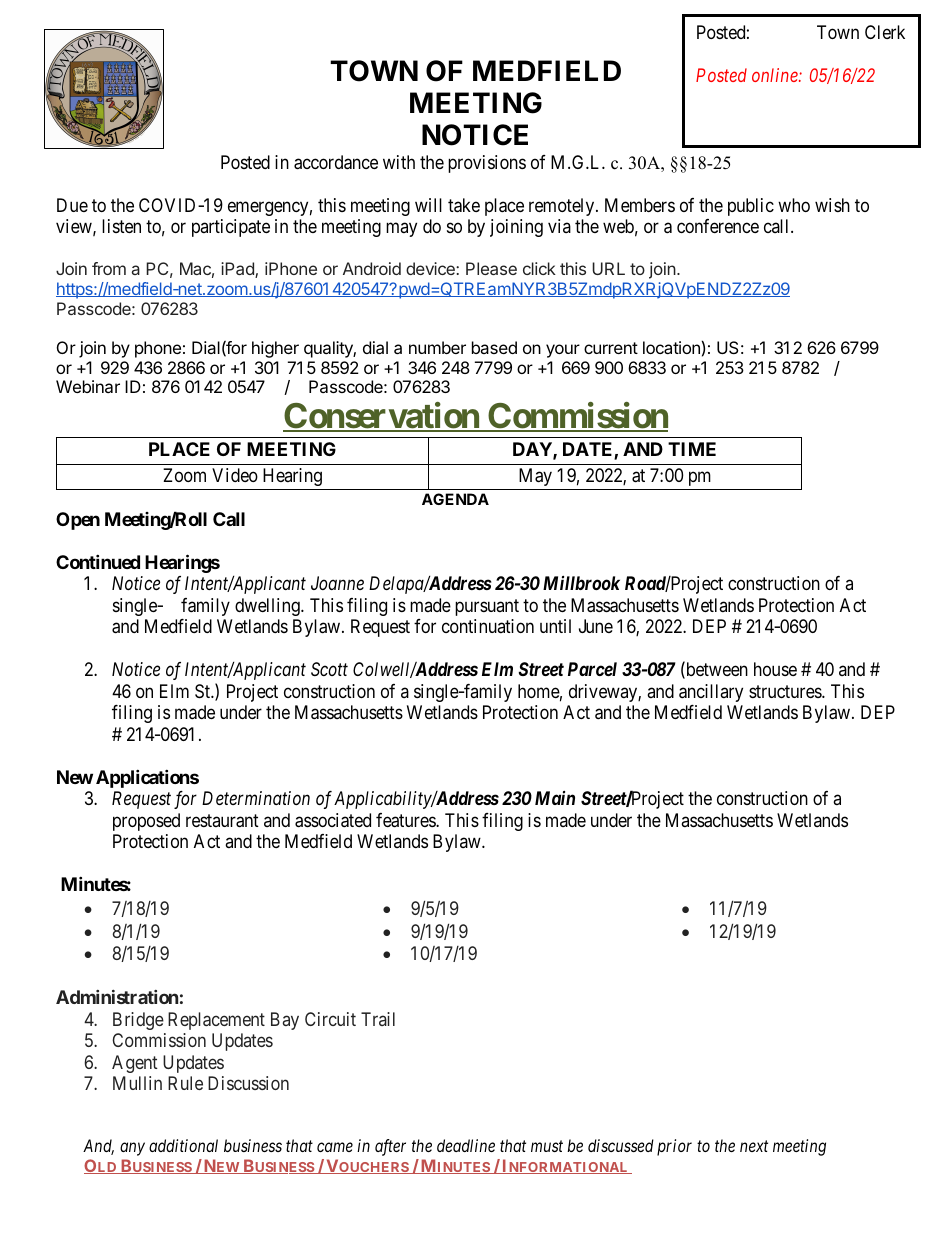 Image resolution: width=952 pixels, height=1233 pixels. Describe the element at coordinates (466, 1145) in the page. I see `deadline` at that location.
